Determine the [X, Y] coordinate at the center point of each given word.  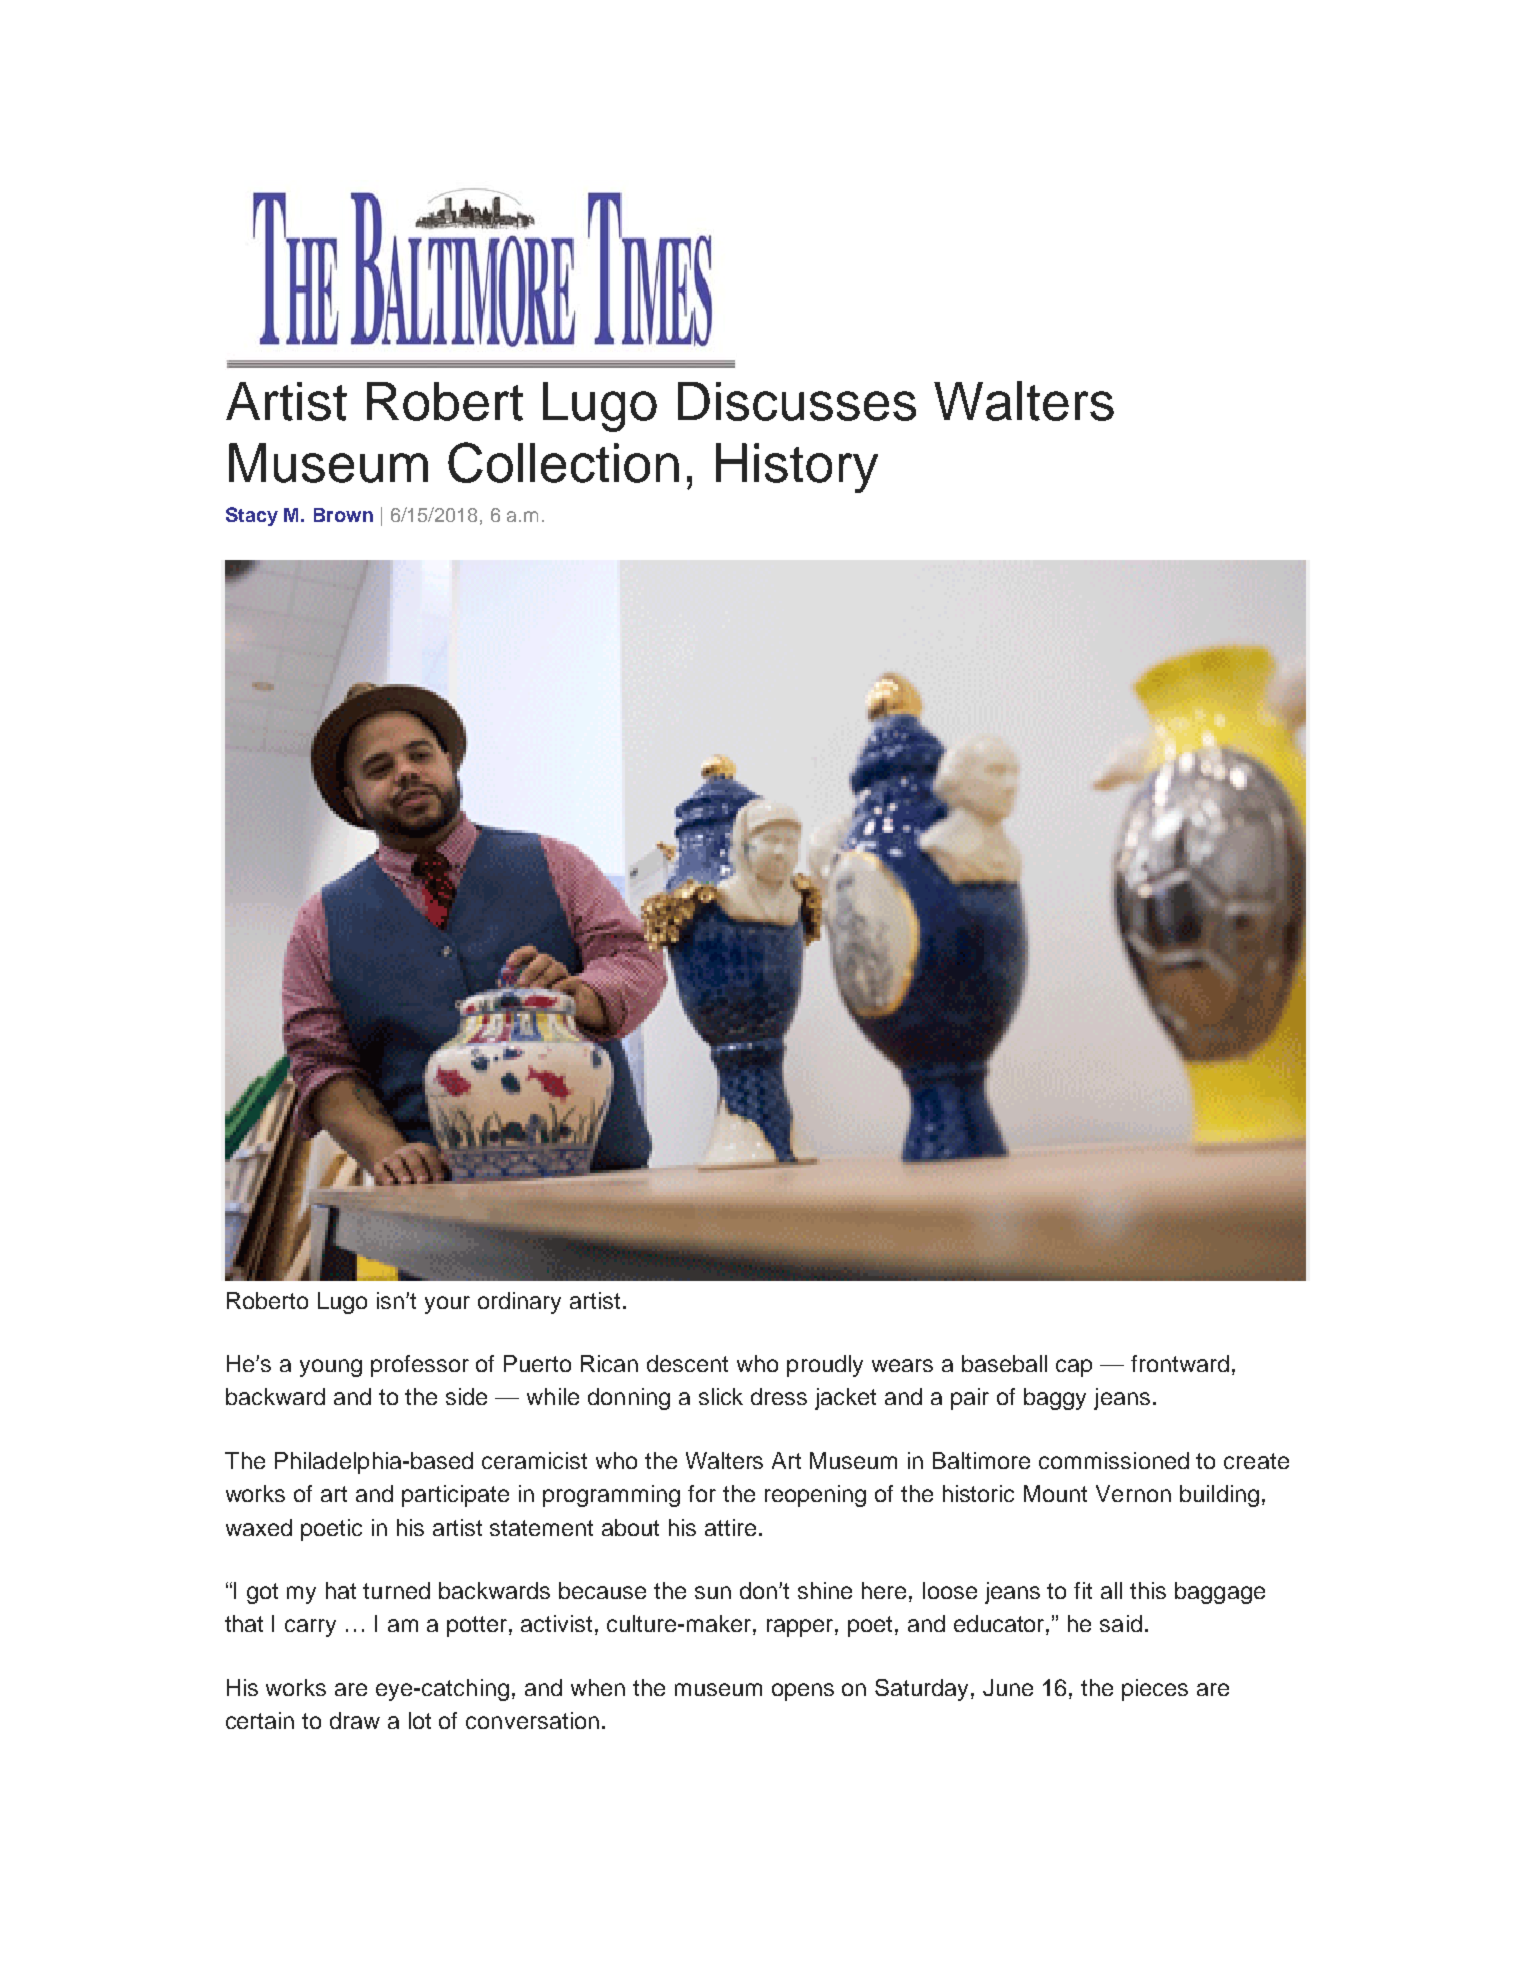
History [797, 468]
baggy [1055, 1399]
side [466, 1396]
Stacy [252, 516]
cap [1074, 1368]
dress [779, 1396]
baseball [1004, 1363]
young [331, 1368]
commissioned [1114, 1460]
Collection [563, 462]
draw [355, 1720]
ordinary [519, 1303]
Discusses [797, 401]
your [447, 1305]
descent [687, 1363]
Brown [343, 515]
